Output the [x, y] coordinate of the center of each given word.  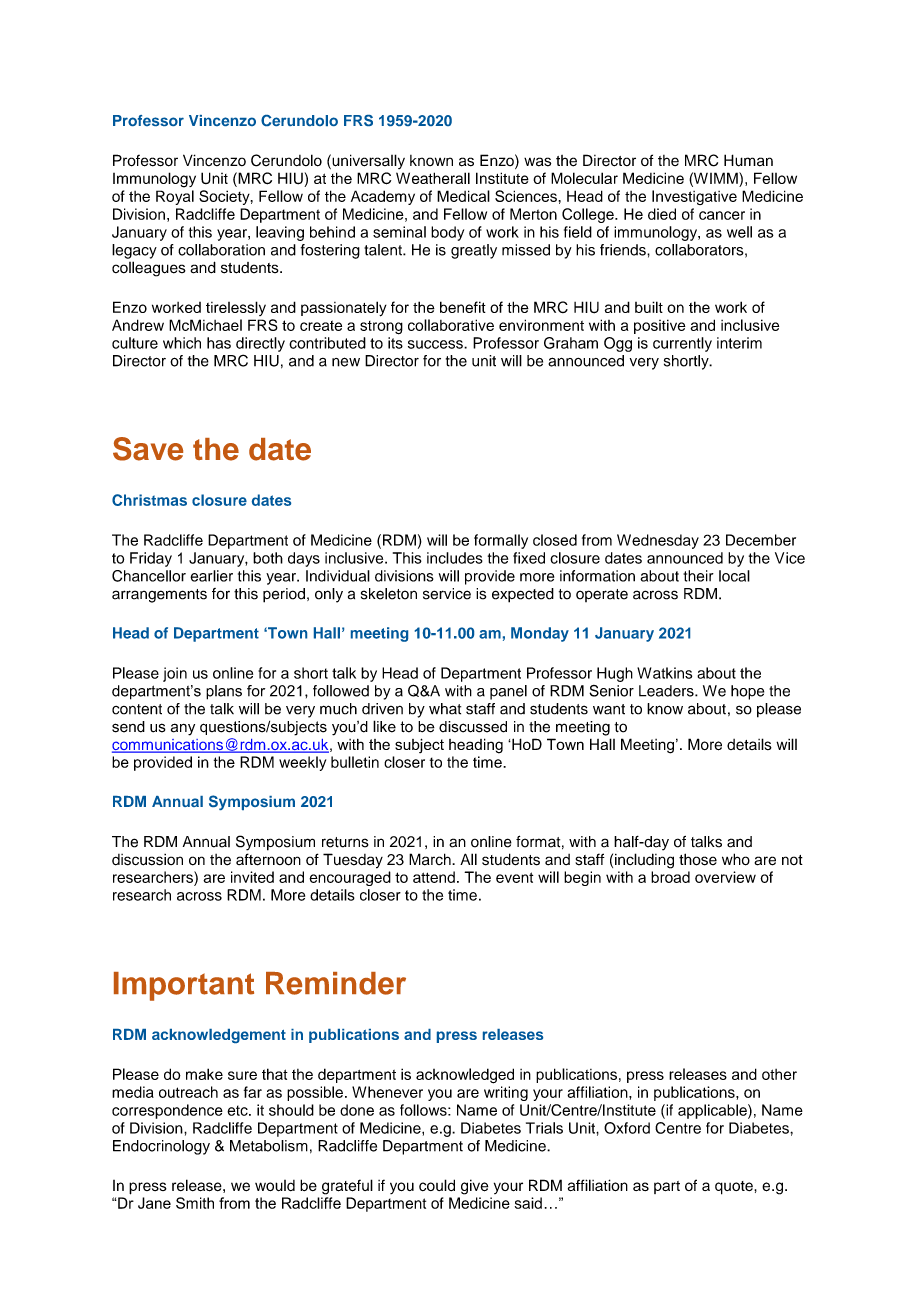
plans [224, 692]
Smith [195, 1203]
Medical [463, 196]
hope [747, 692]
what [445, 709]
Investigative [694, 197]
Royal [175, 197]
